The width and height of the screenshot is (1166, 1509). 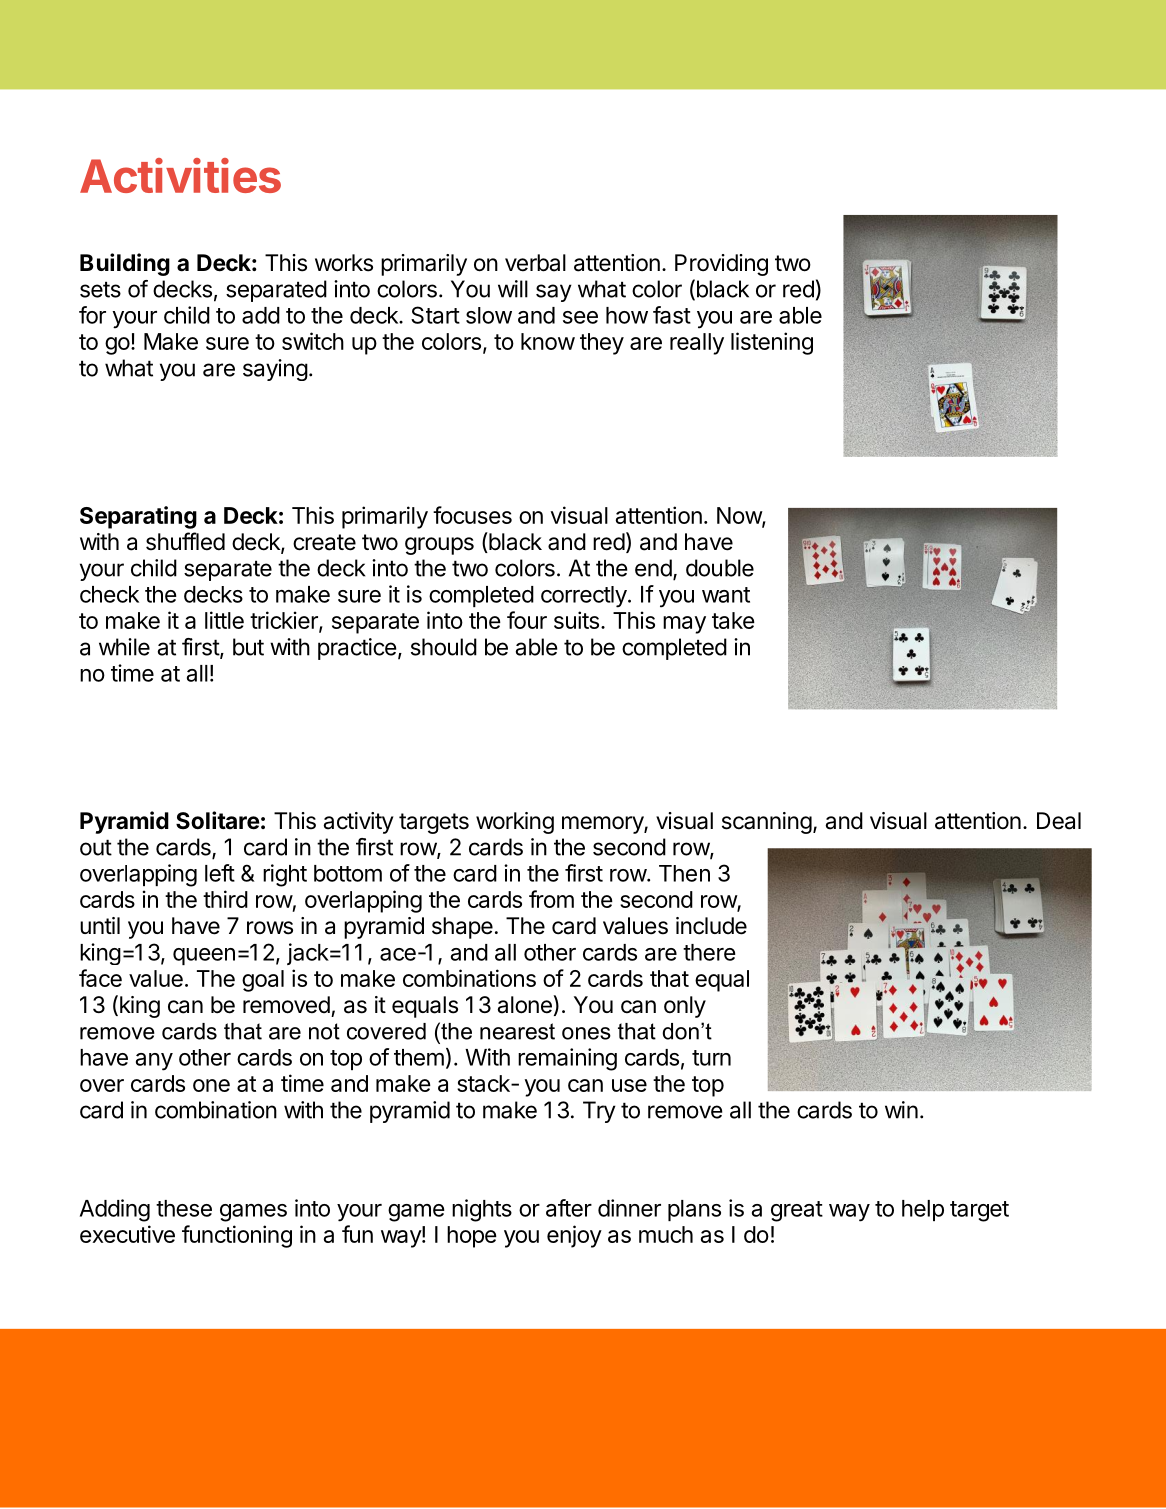 I want to click on help, so click(x=923, y=1210).
